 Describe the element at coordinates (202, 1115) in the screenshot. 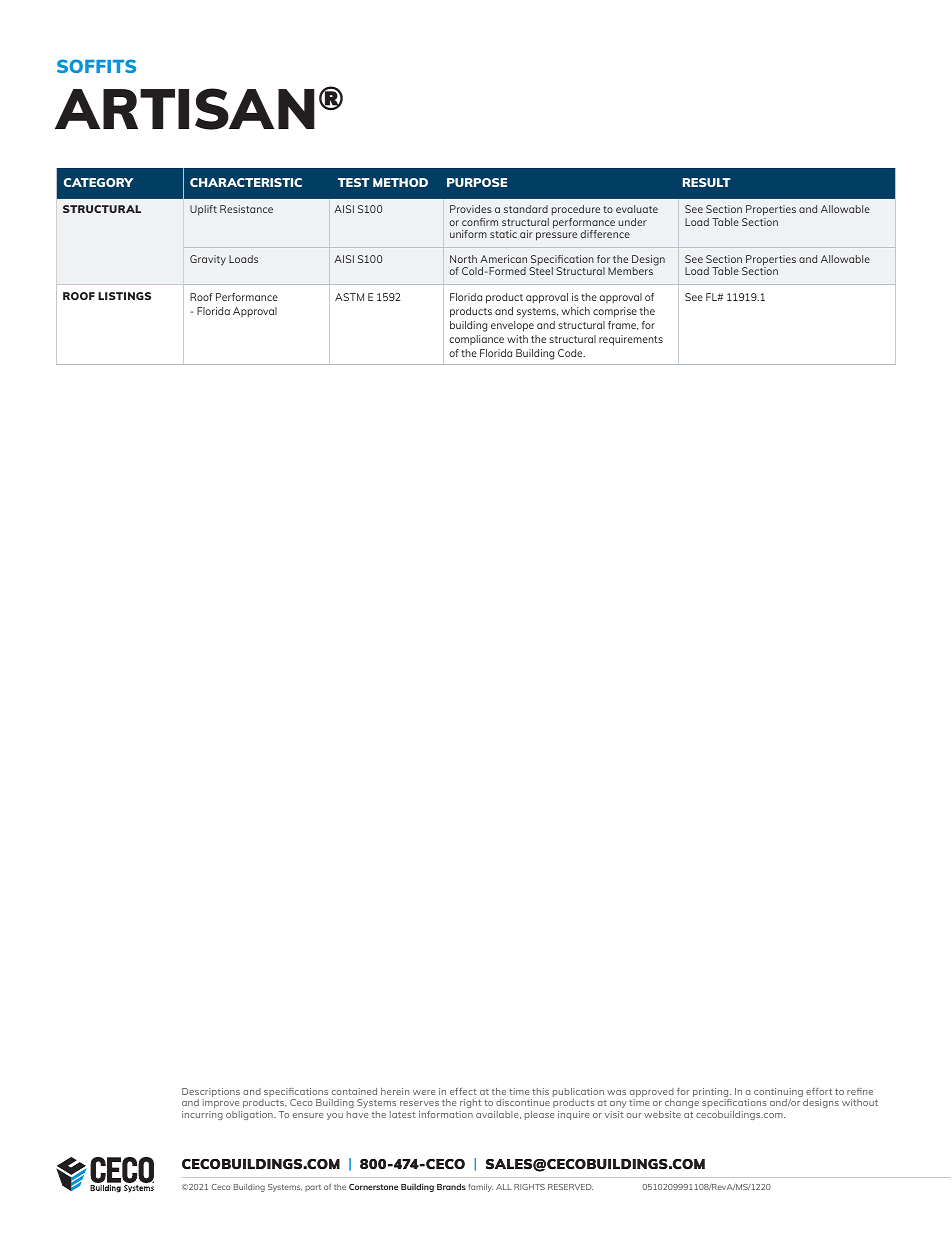

I see `incurring` at that location.
